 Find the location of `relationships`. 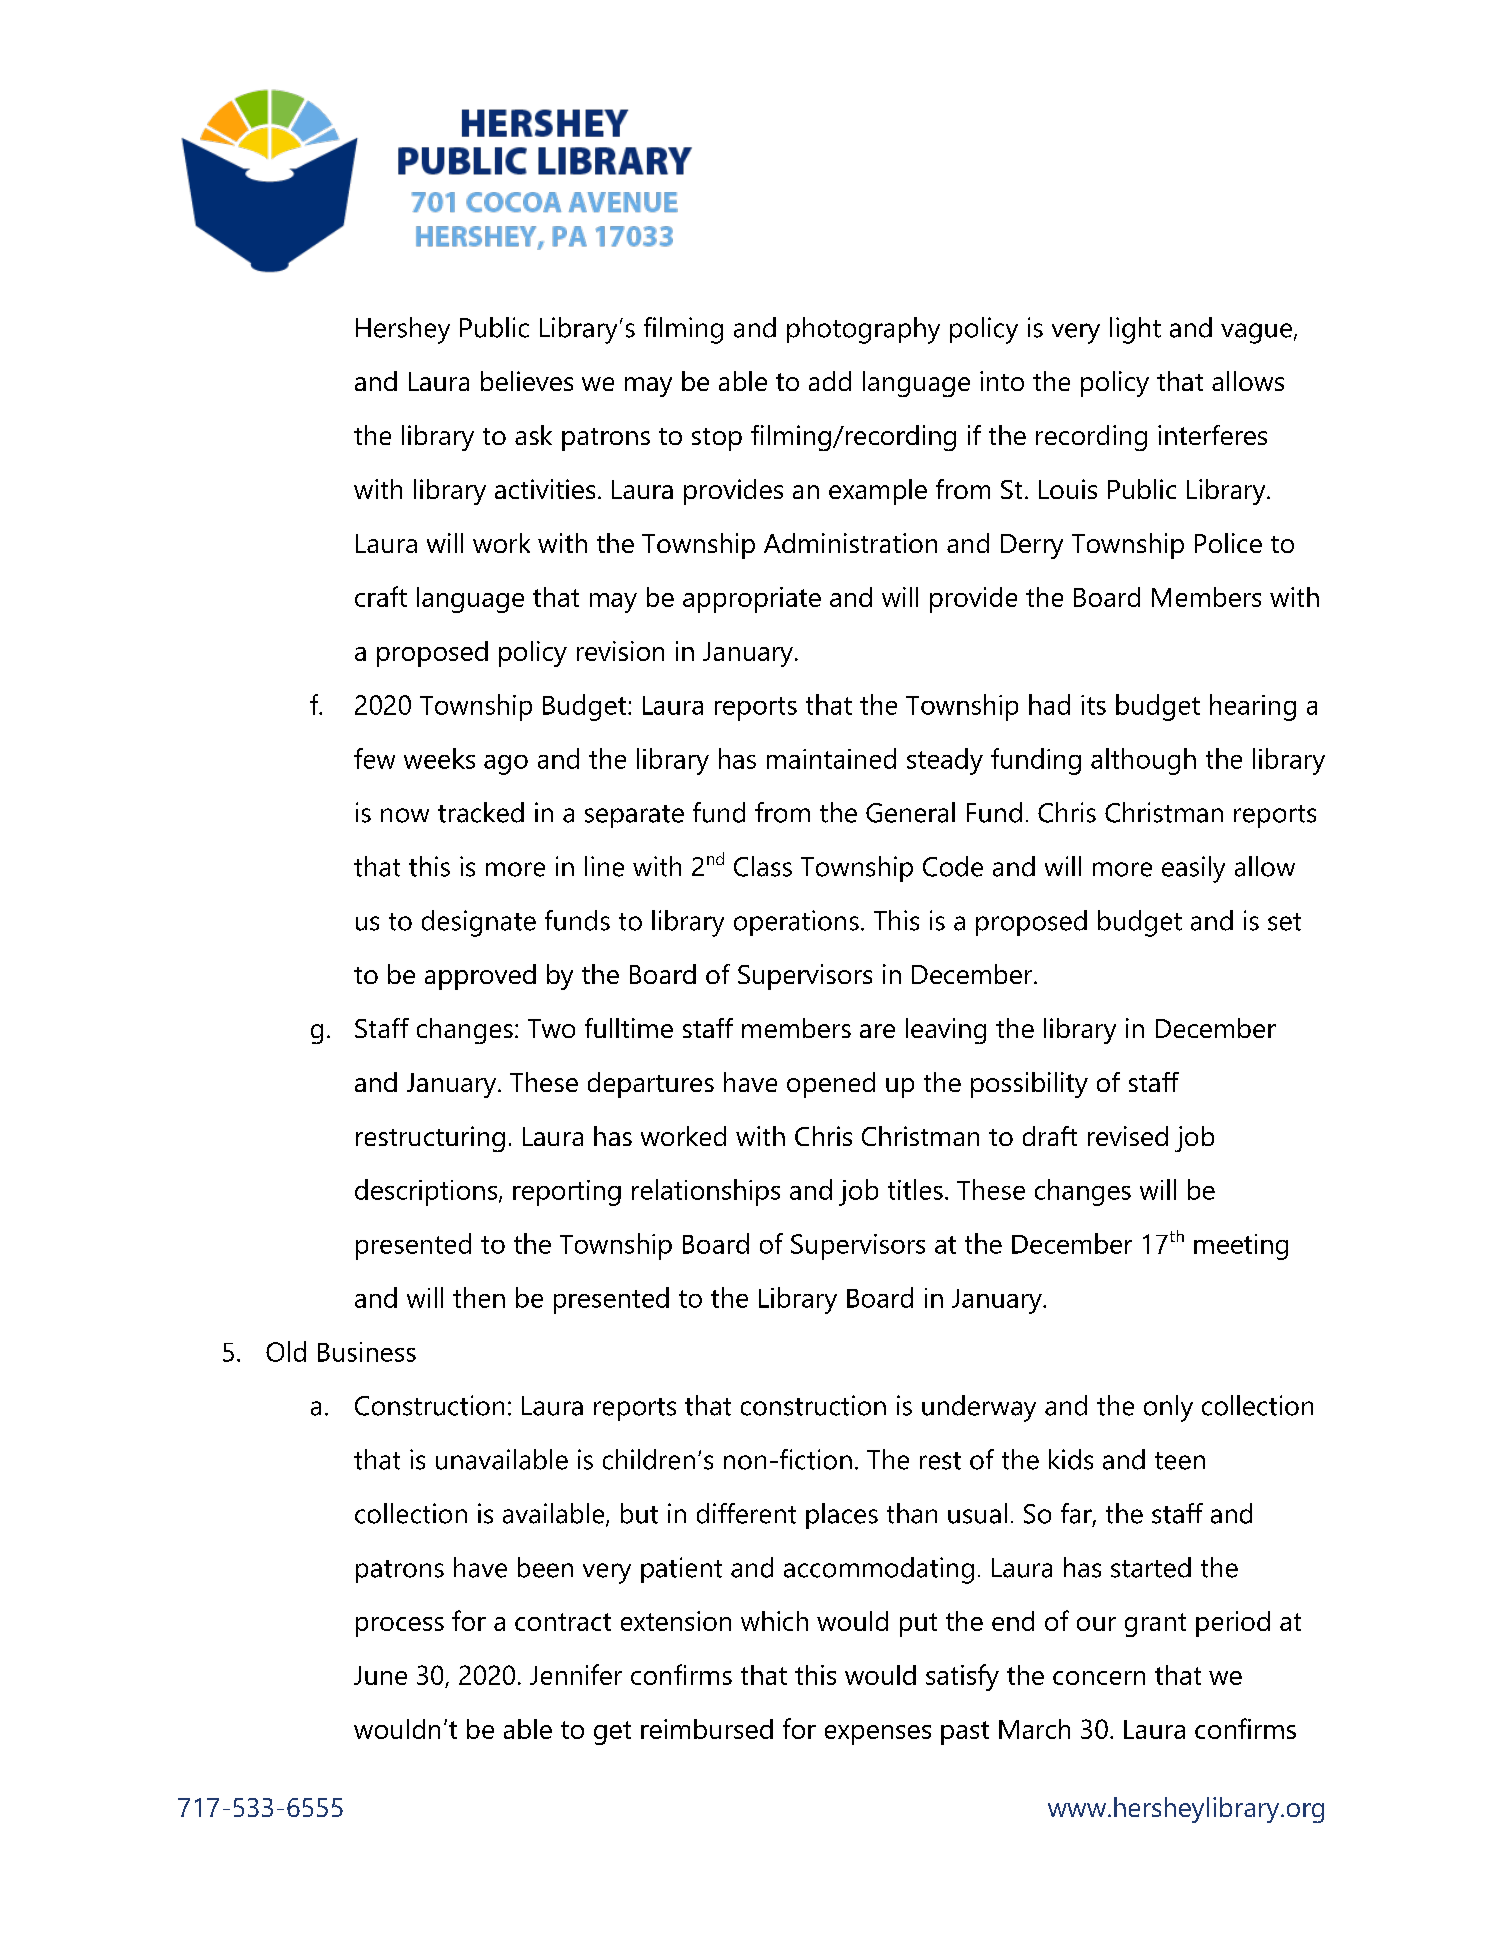

relationships is located at coordinates (706, 1192).
